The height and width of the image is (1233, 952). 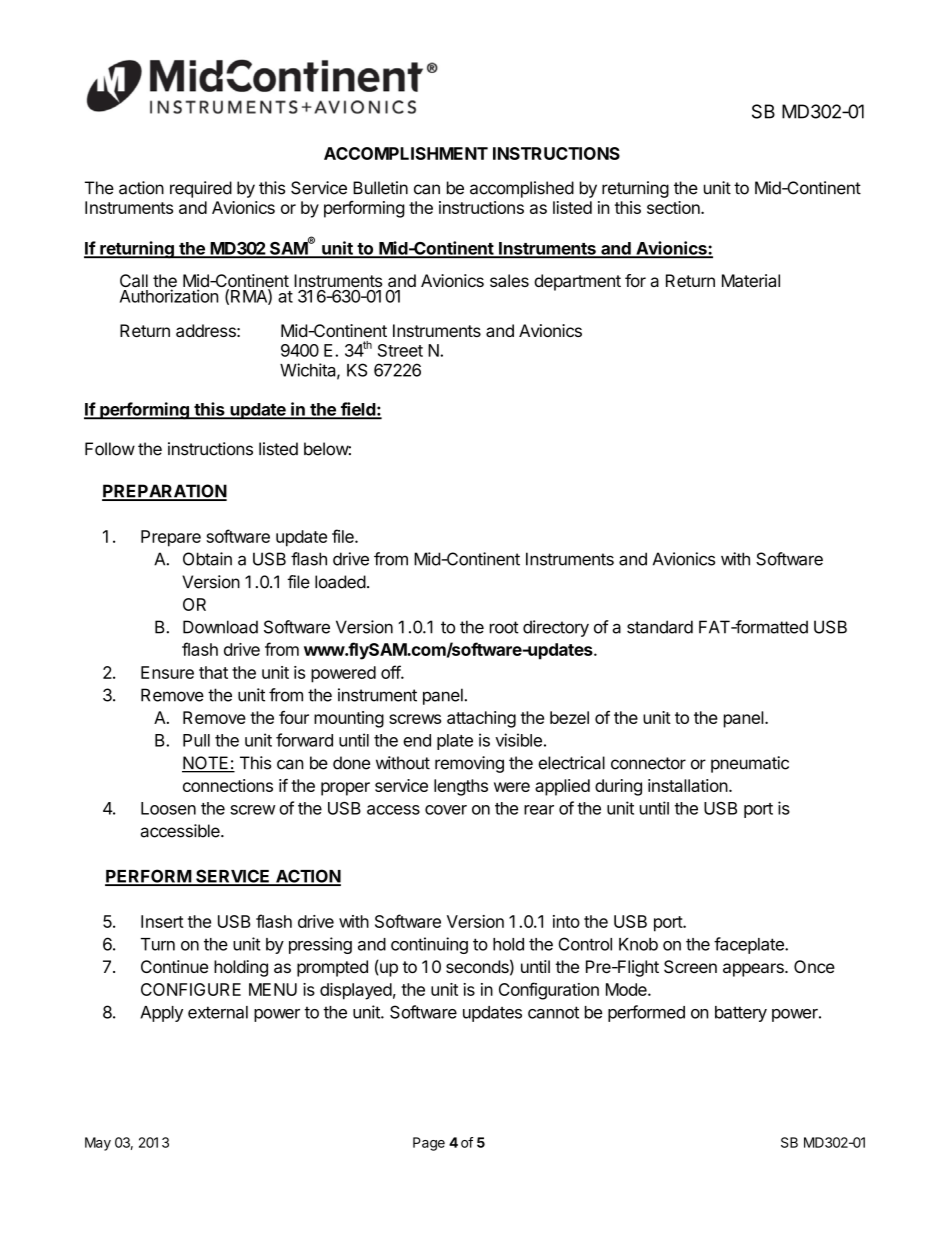 What do you see at coordinates (201, 189) in the image?
I see `required` at bounding box center [201, 189].
